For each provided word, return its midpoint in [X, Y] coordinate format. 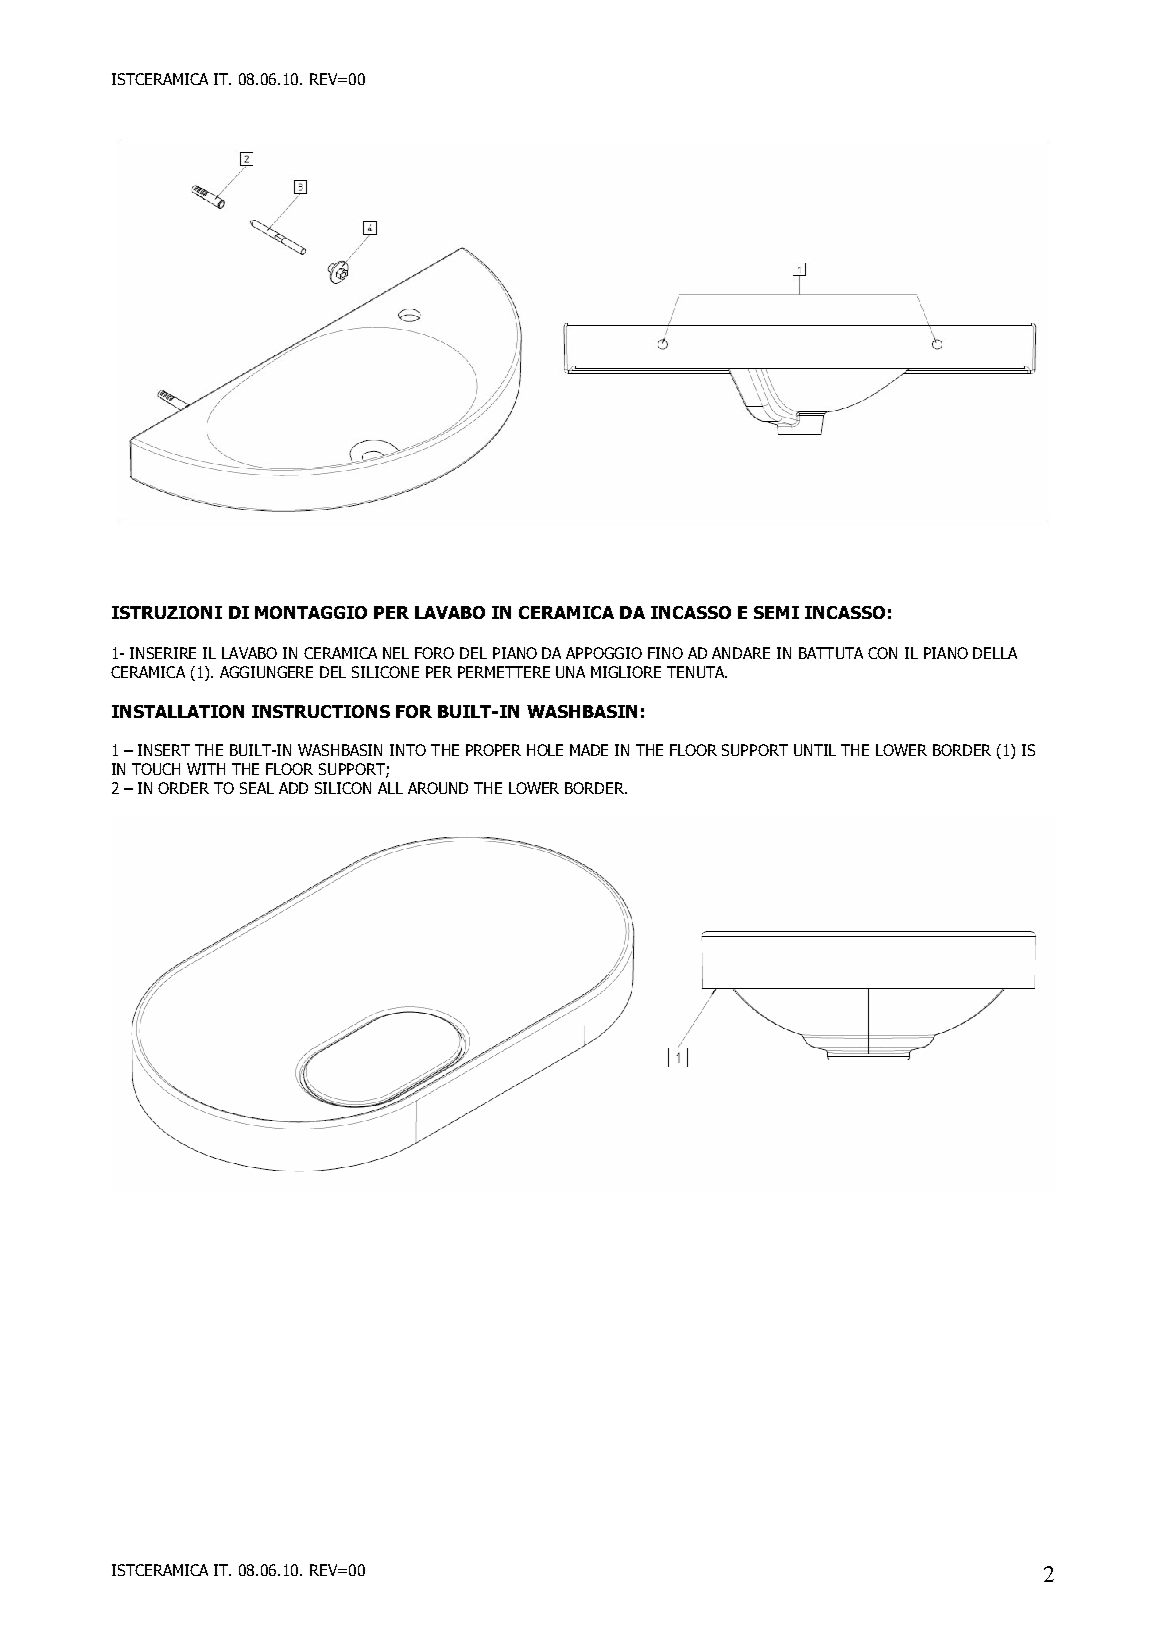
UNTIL [815, 750]
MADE [589, 750]
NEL [396, 653]
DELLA [995, 653]
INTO [408, 750]
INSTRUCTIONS [321, 711]
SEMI [776, 612]
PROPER [493, 750]
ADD [293, 788]
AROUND [438, 788]
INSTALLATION [178, 711]
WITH [206, 769]
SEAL [257, 788]
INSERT [164, 750]
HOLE [545, 750]
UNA [570, 672]
